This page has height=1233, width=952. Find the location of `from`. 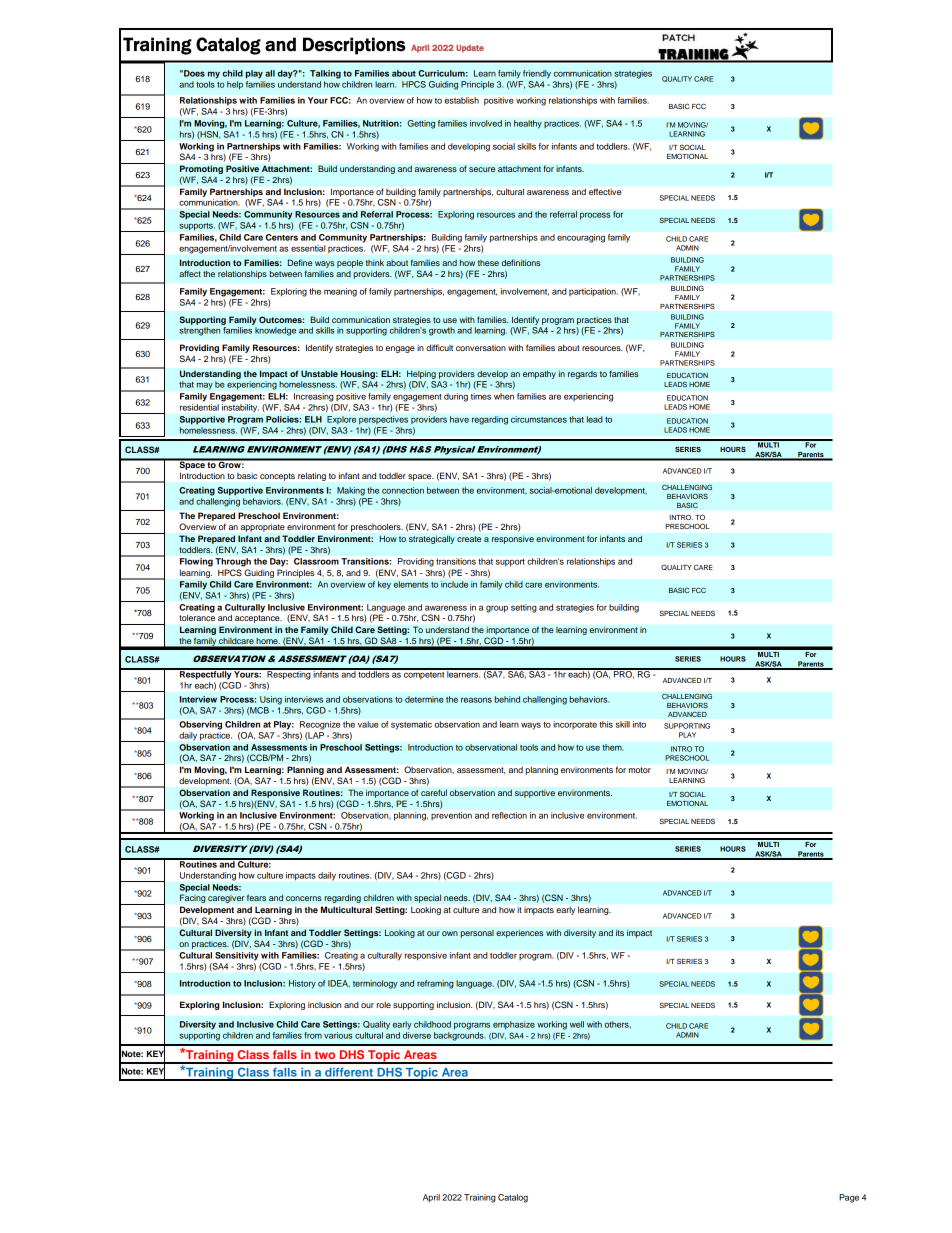

from is located at coordinates (313, 1035).
